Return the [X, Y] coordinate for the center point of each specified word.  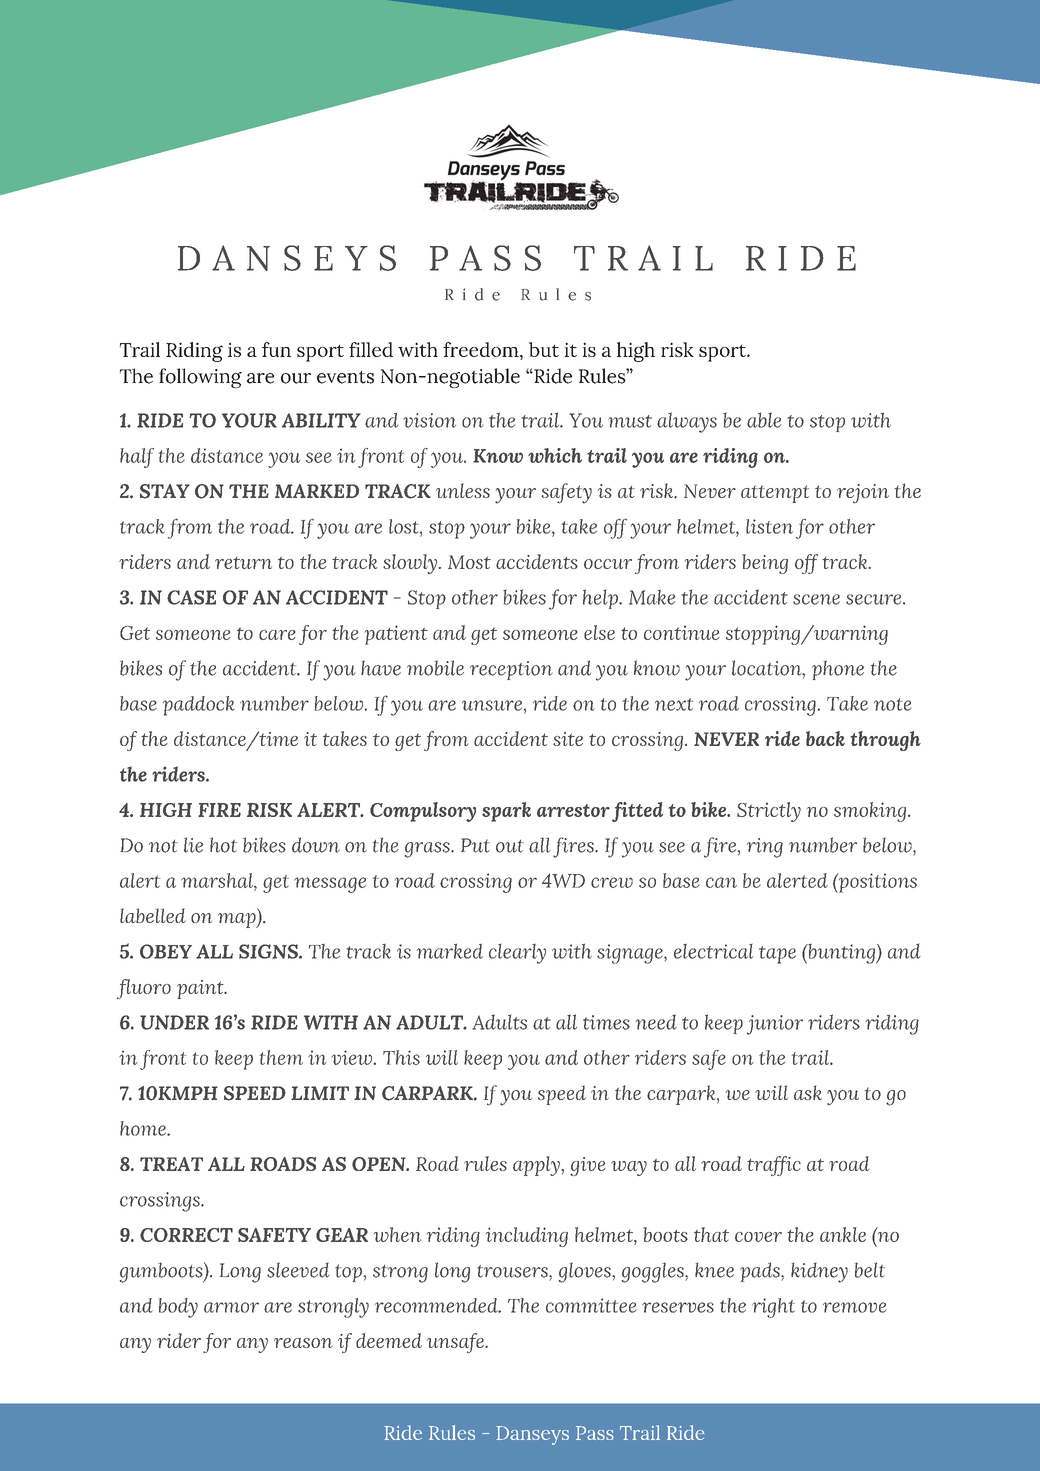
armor [231, 1307]
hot [223, 845]
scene [816, 599]
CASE [191, 597]
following [200, 378]
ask [808, 1092]
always [687, 422]
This [401, 1057]
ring [765, 848]
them [281, 1057]
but [544, 349]
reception [511, 670]
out [510, 846]
